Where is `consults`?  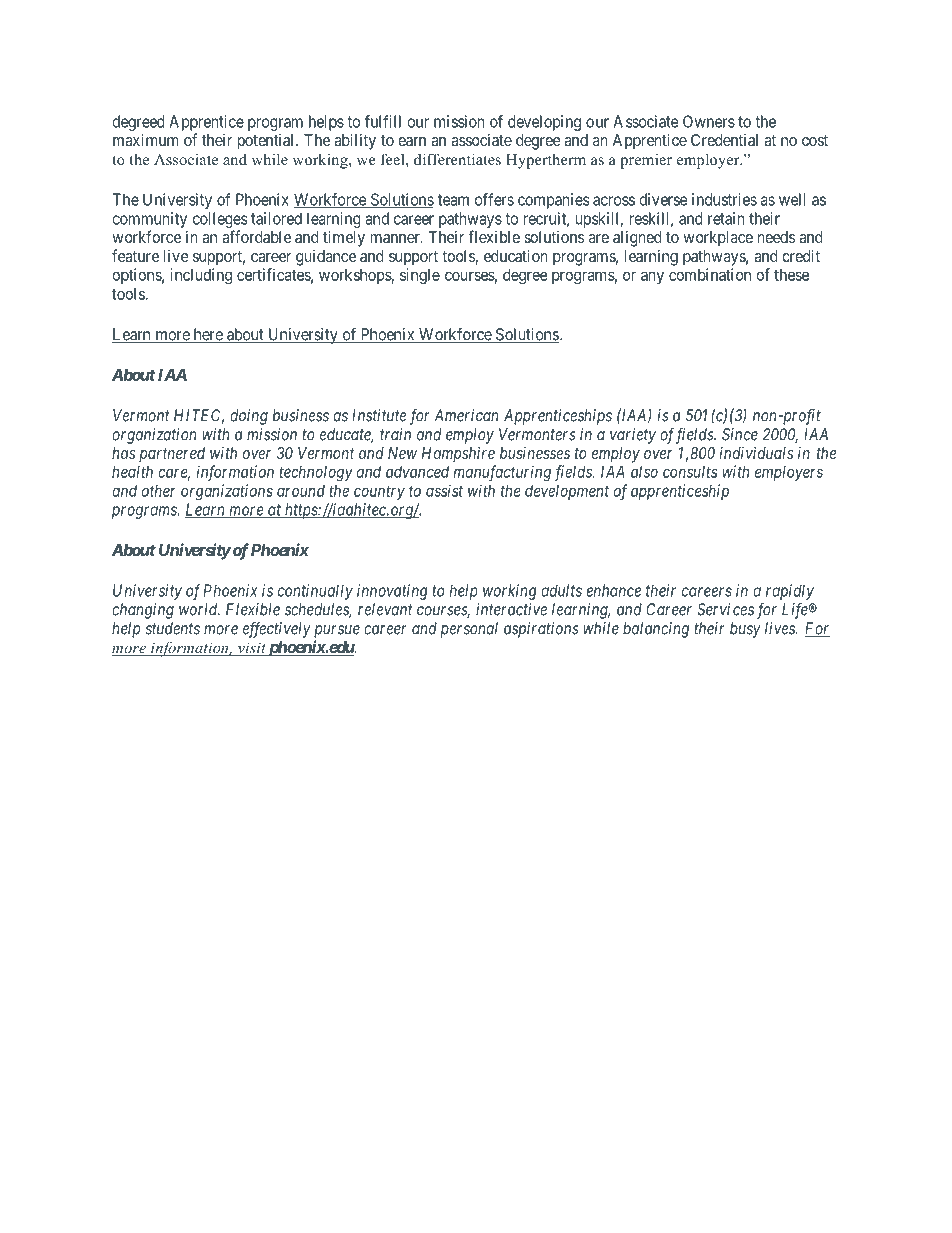
consults is located at coordinates (690, 472).
